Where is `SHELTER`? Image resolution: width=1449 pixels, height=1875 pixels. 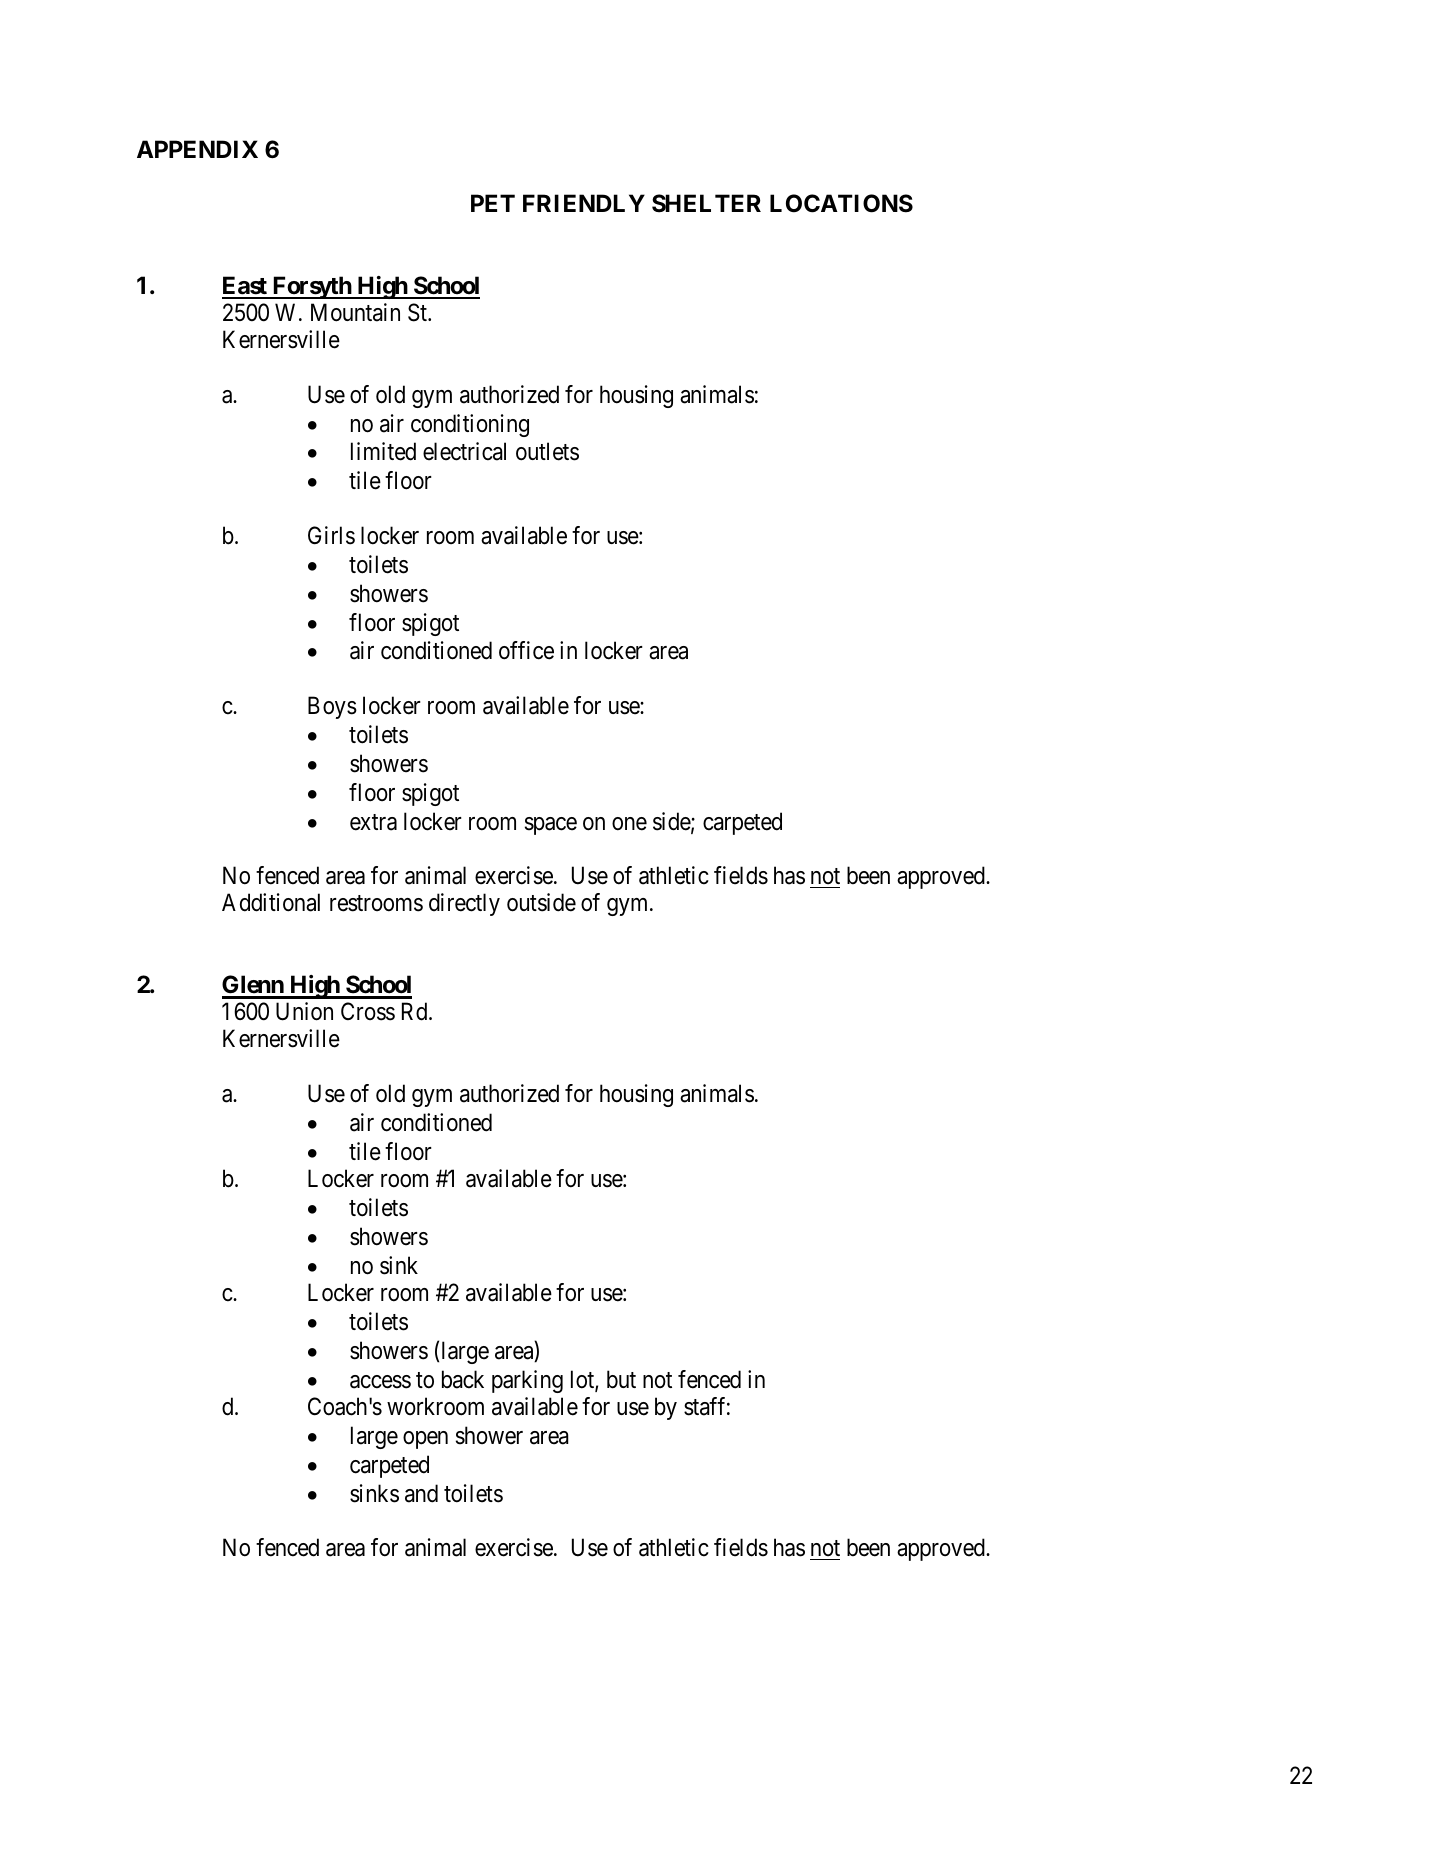 SHELTER is located at coordinates (706, 203).
